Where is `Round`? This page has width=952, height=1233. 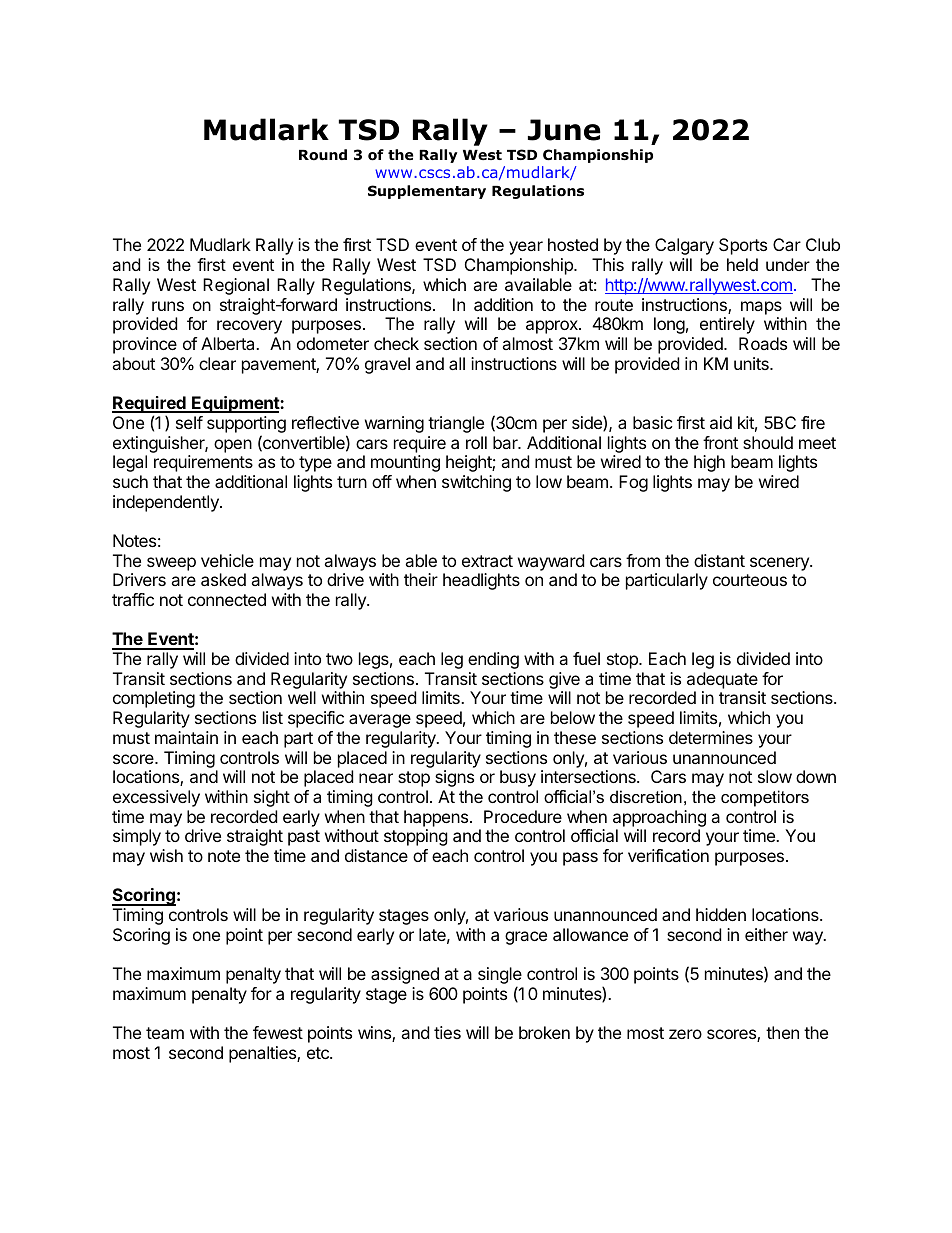 Round is located at coordinates (323, 155).
